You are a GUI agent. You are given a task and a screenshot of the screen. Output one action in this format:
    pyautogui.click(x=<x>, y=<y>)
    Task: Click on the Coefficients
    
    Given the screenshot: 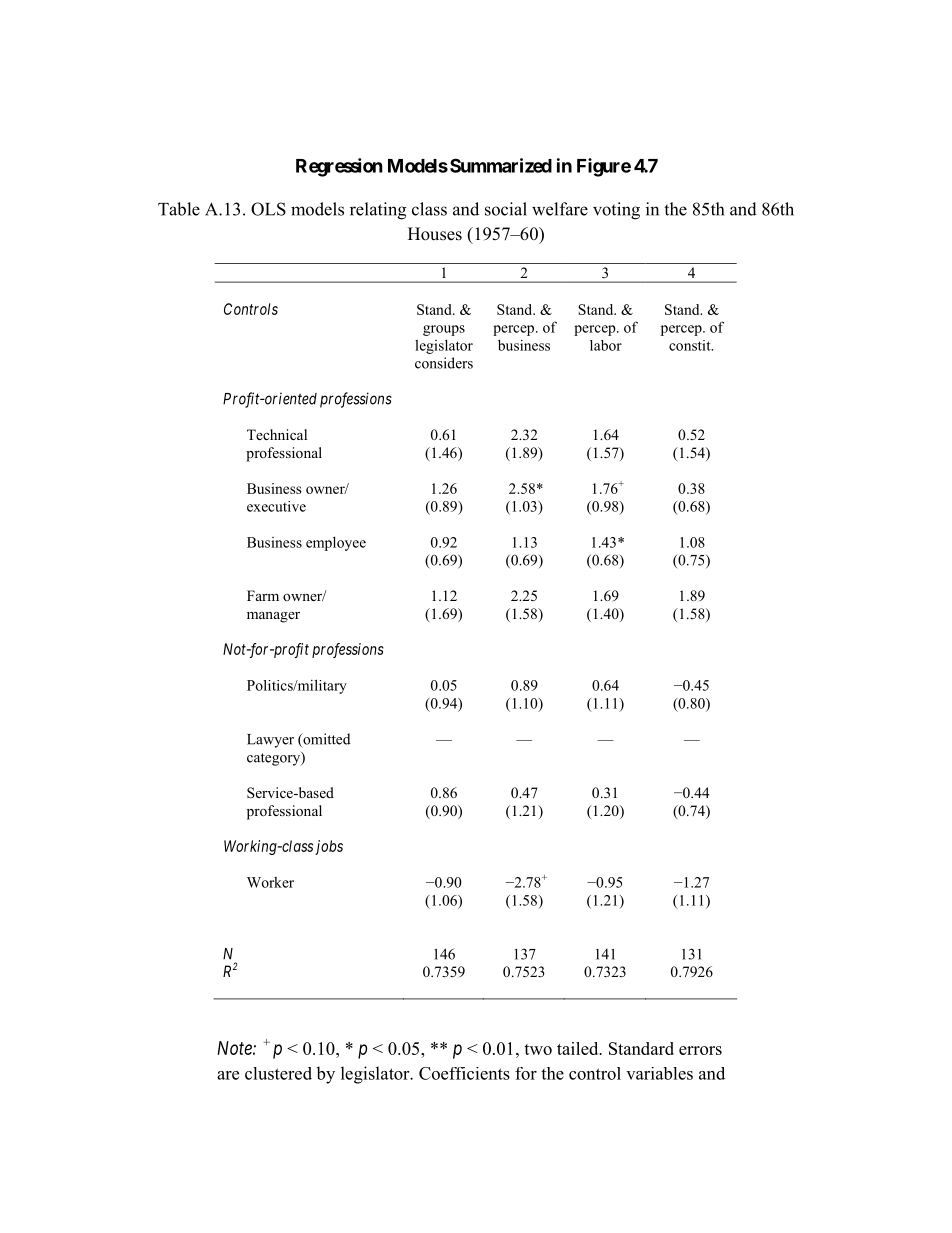 What is the action you would take?
    pyautogui.click(x=464, y=1073)
